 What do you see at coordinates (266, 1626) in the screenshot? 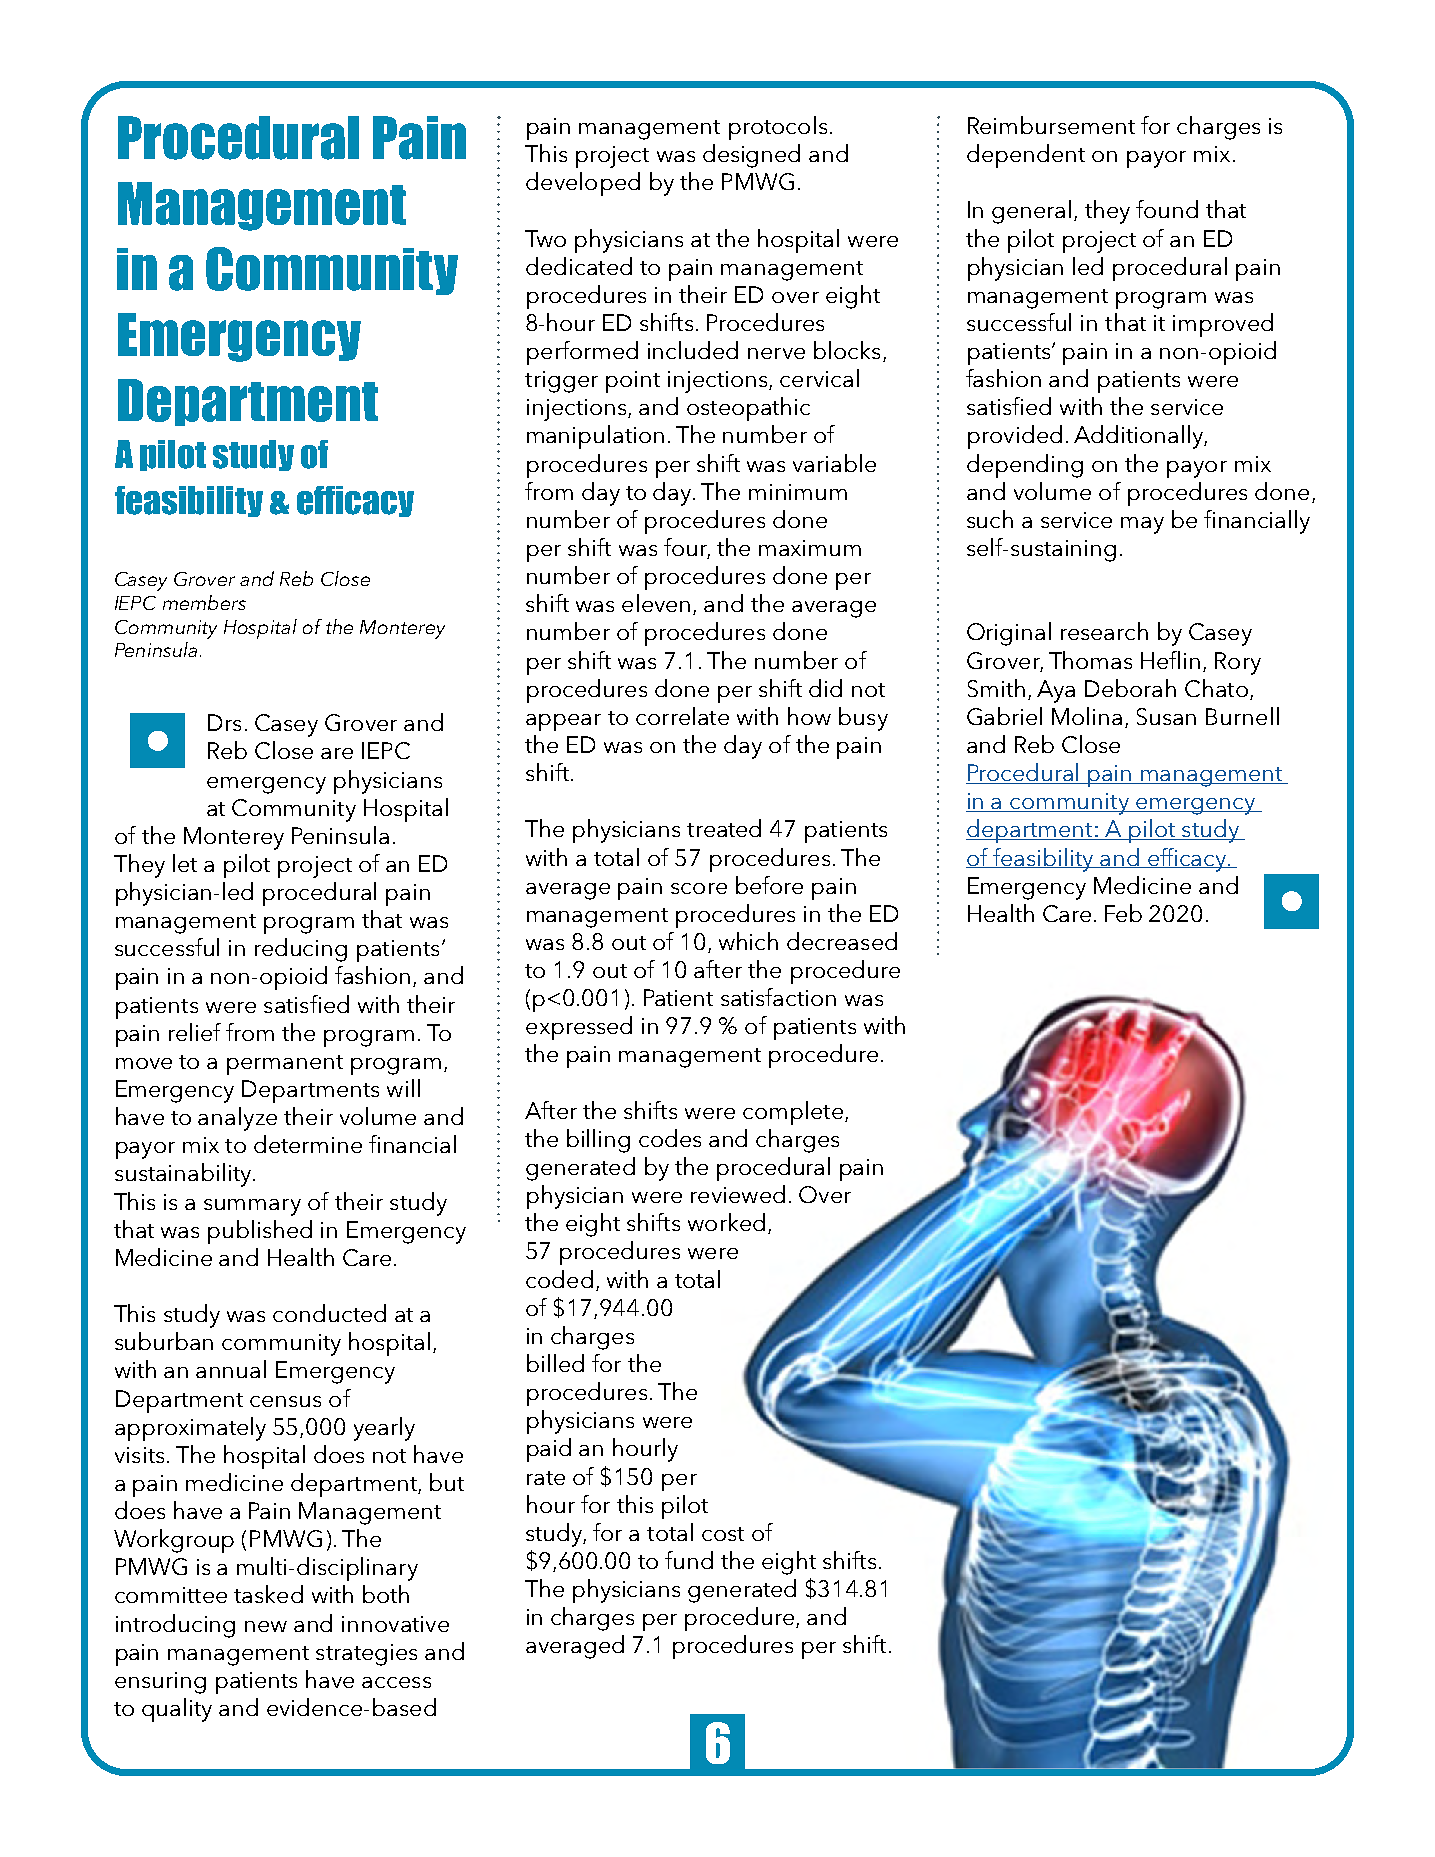
I see `new` at bounding box center [266, 1626].
